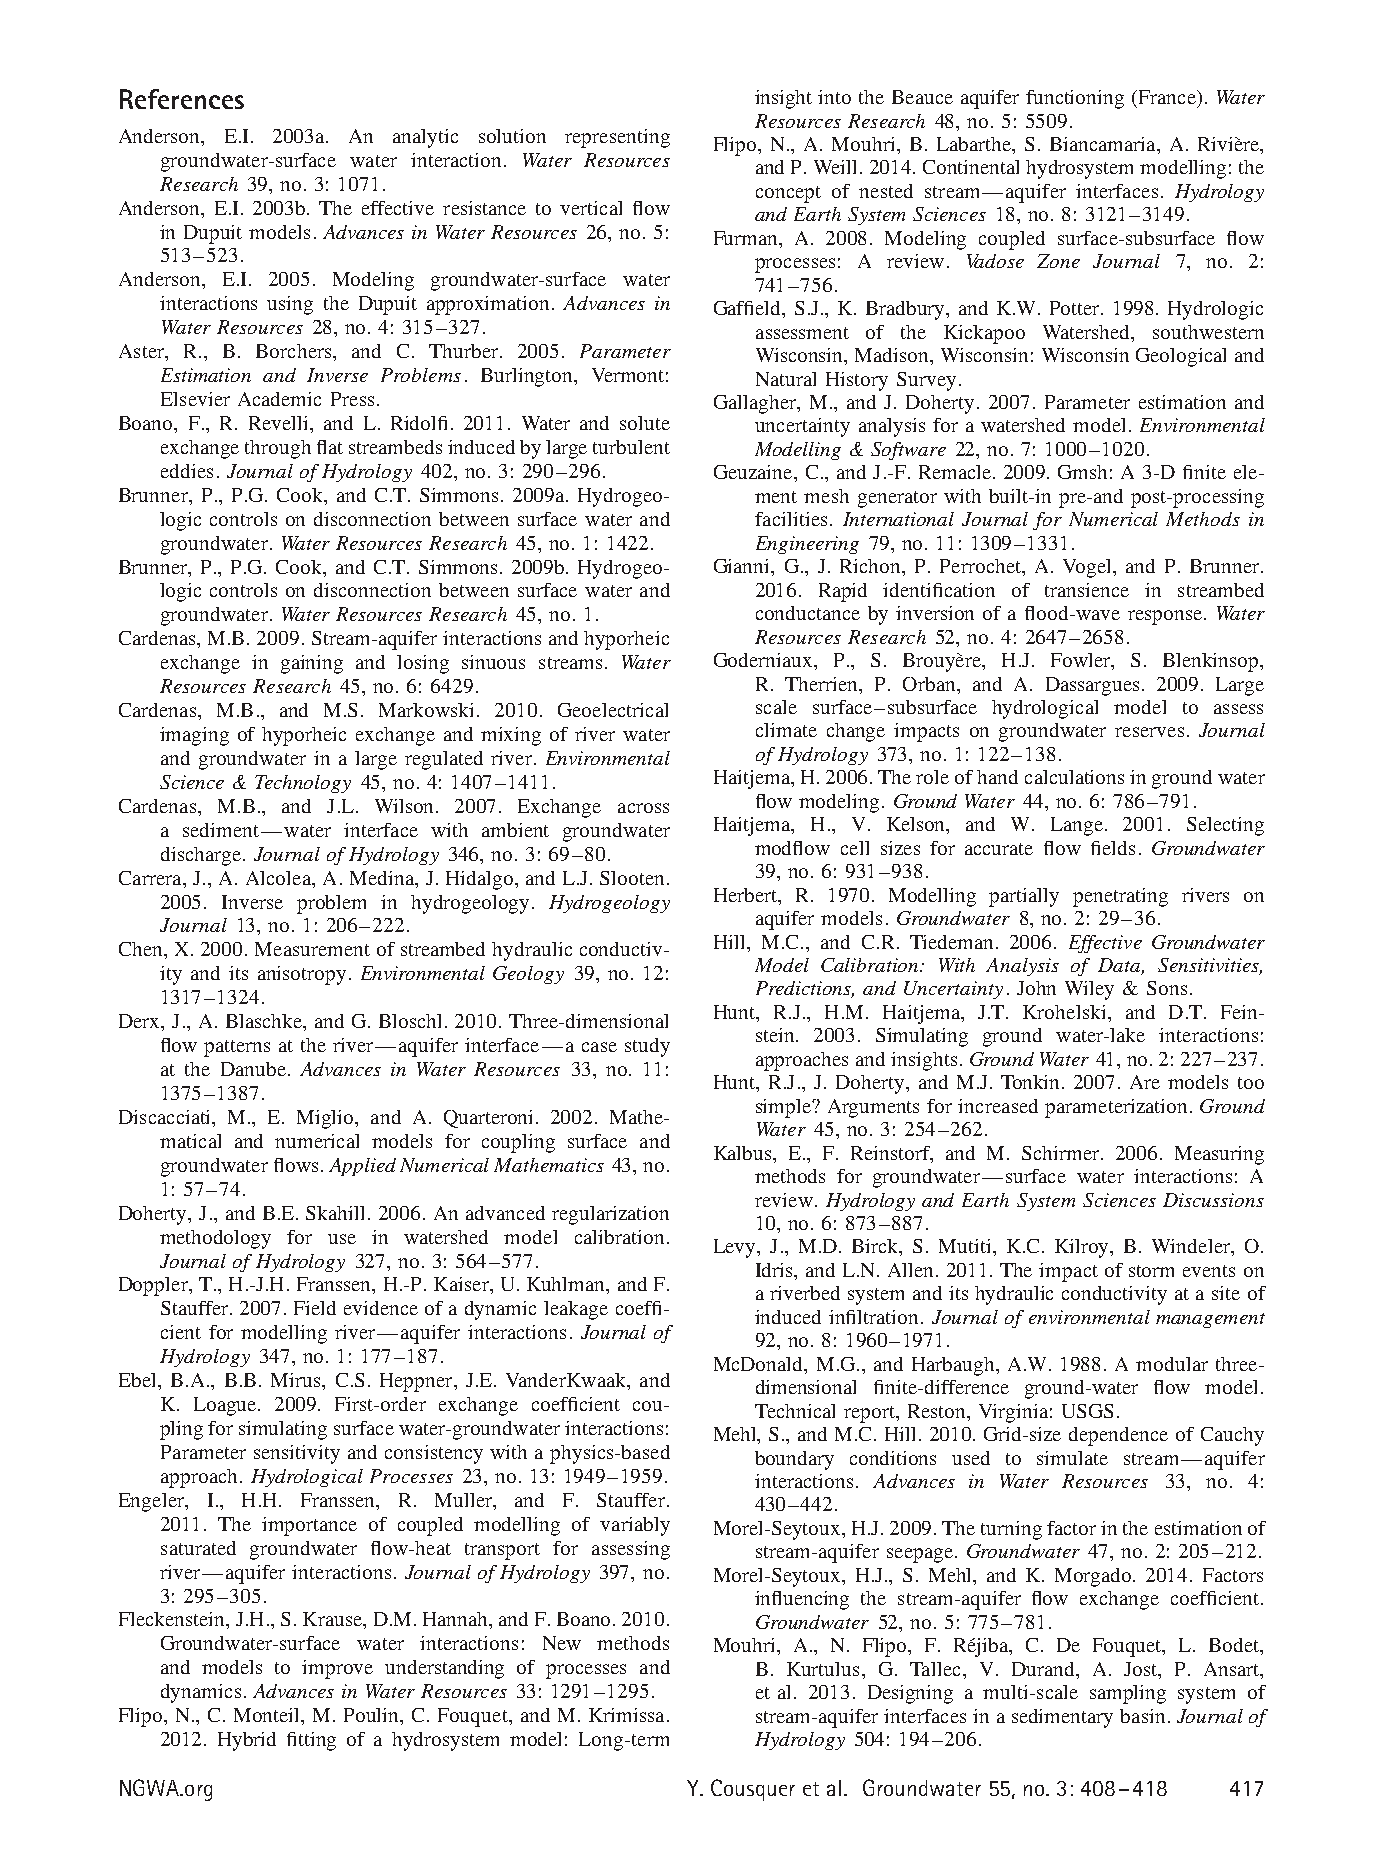 The width and height of the screenshot is (1383, 1853). What do you see at coordinates (182, 99) in the screenshot?
I see `References` at bounding box center [182, 99].
